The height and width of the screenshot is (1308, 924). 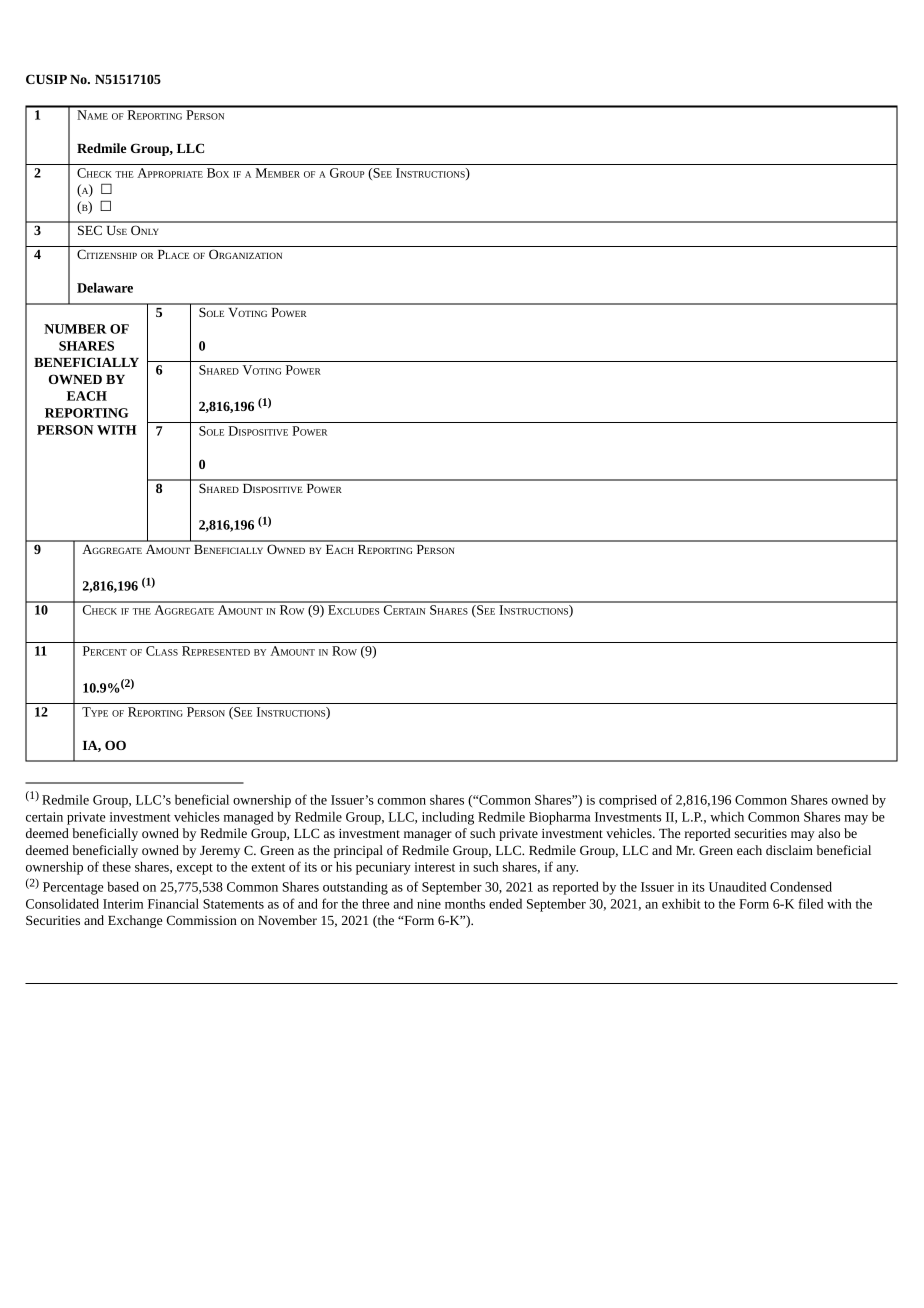 I want to click on Jeremy, so click(x=220, y=852).
